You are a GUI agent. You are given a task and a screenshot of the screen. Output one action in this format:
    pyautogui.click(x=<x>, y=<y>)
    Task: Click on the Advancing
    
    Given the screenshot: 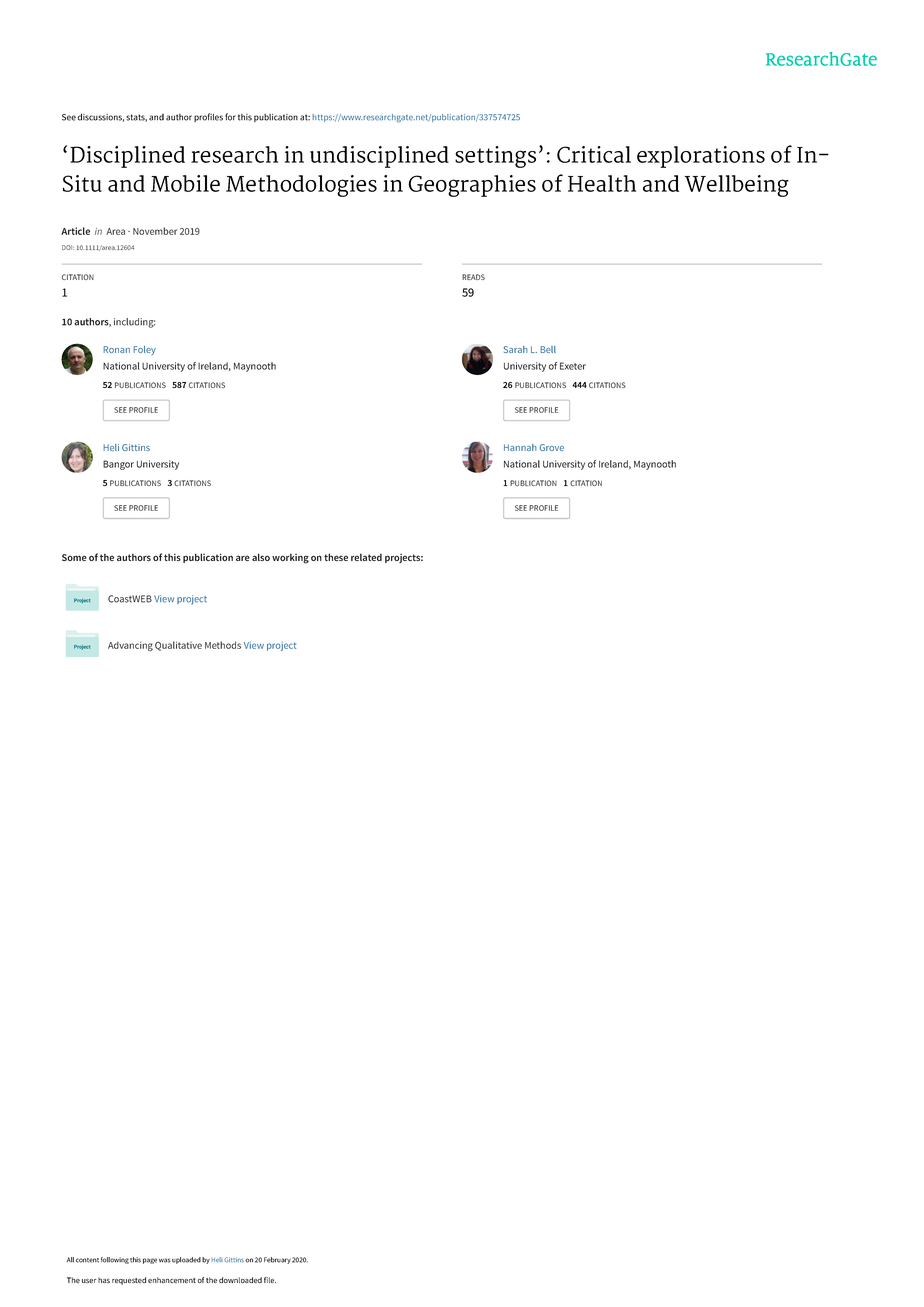 What is the action you would take?
    pyautogui.click(x=130, y=646)
